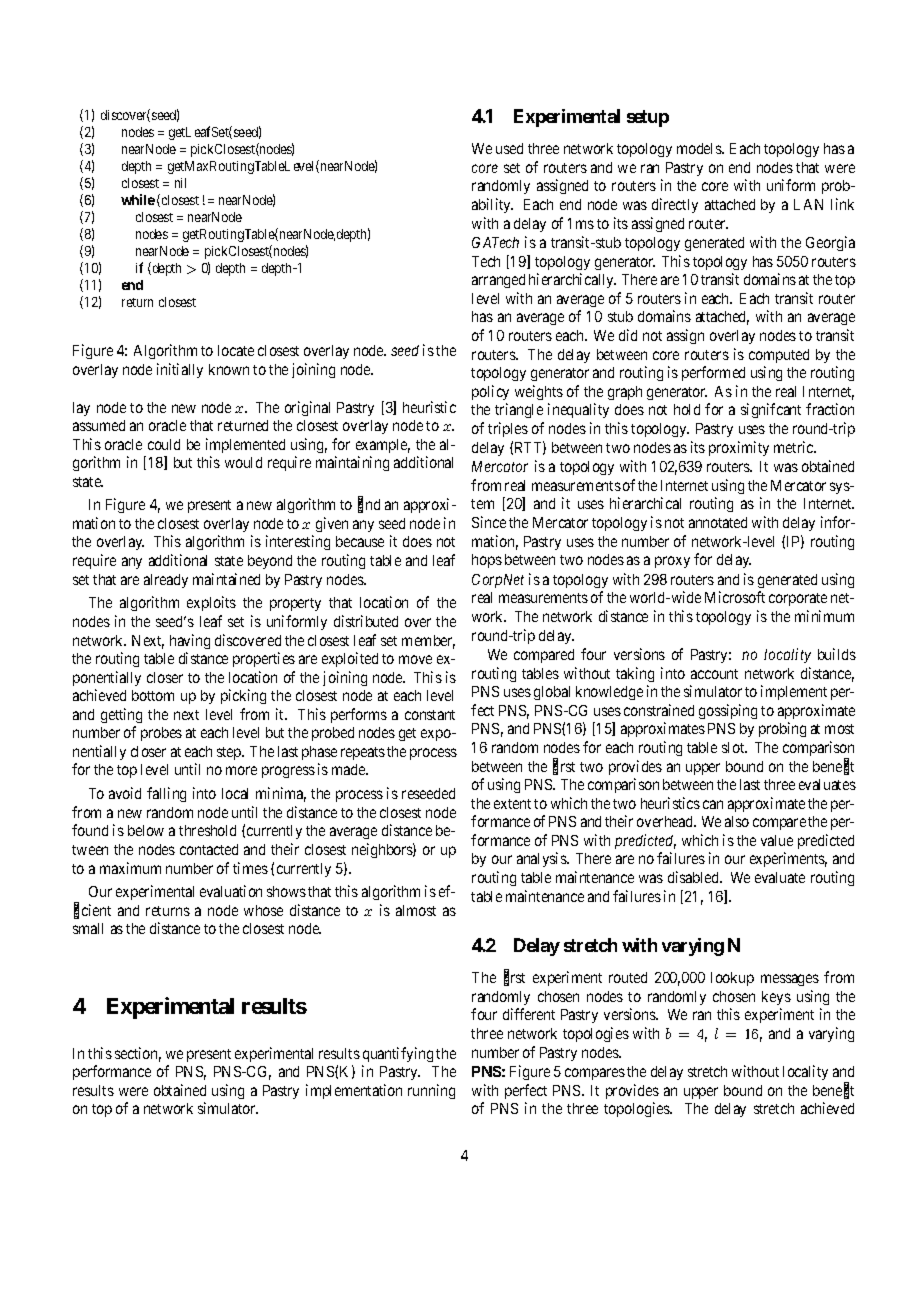 This page has width=924, height=1308. I want to click on nil, so click(180, 183).
